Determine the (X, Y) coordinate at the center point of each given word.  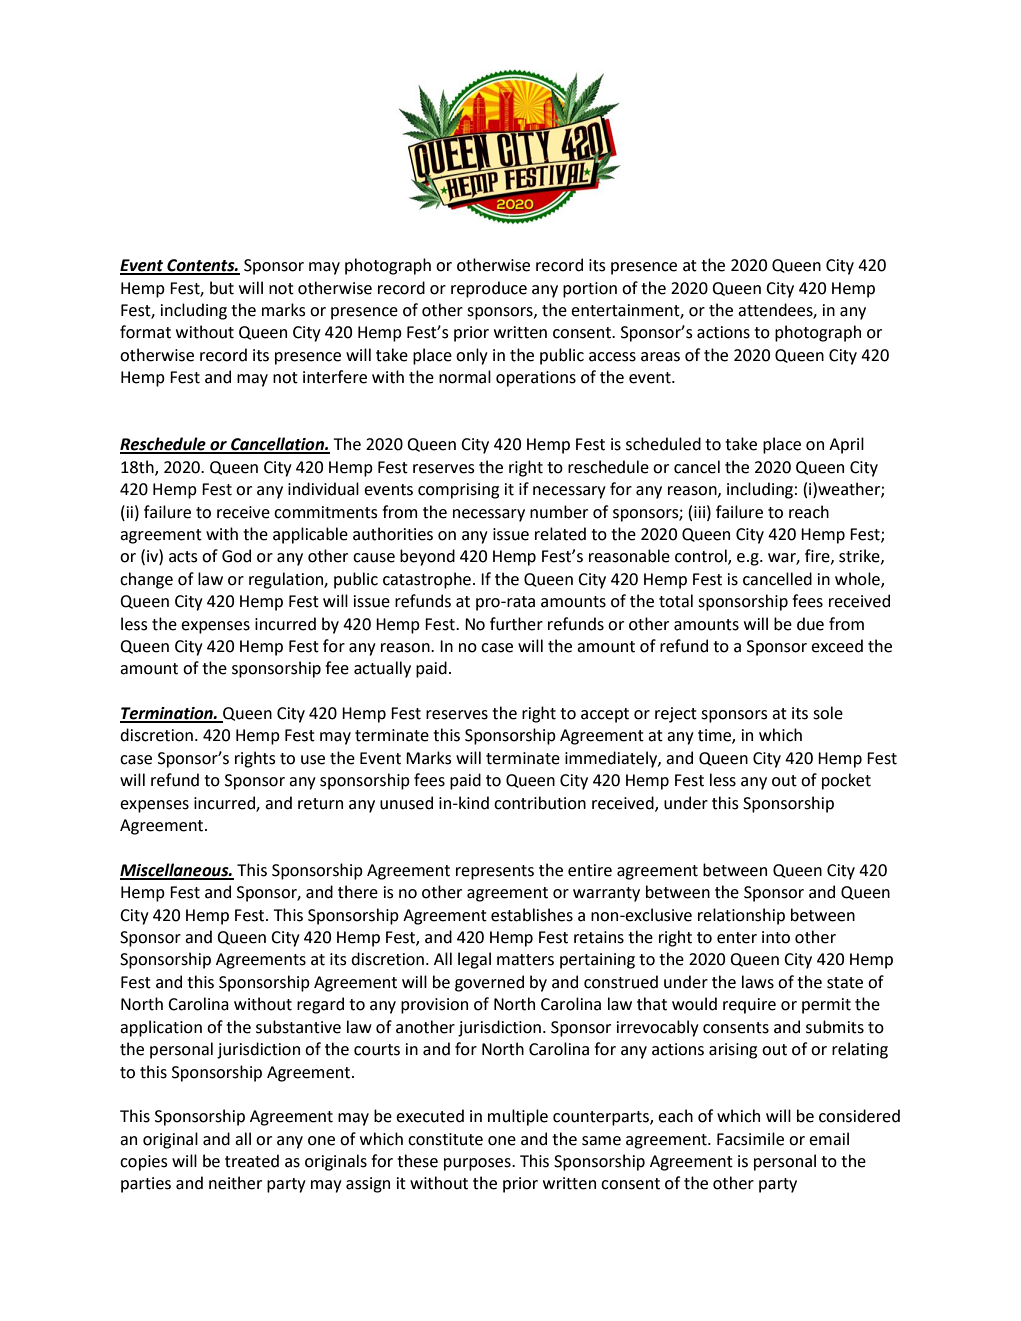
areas (660, 357)
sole (828, 713)
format (145, 332)
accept (605, 715)
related (560, 534)
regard (320, 1005)
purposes (478, 1164)
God (236, 556)
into (776, 937)
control (702, 557)
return (320, 804)
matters (525, 960)
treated (252, 1161)
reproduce (489, 289)
